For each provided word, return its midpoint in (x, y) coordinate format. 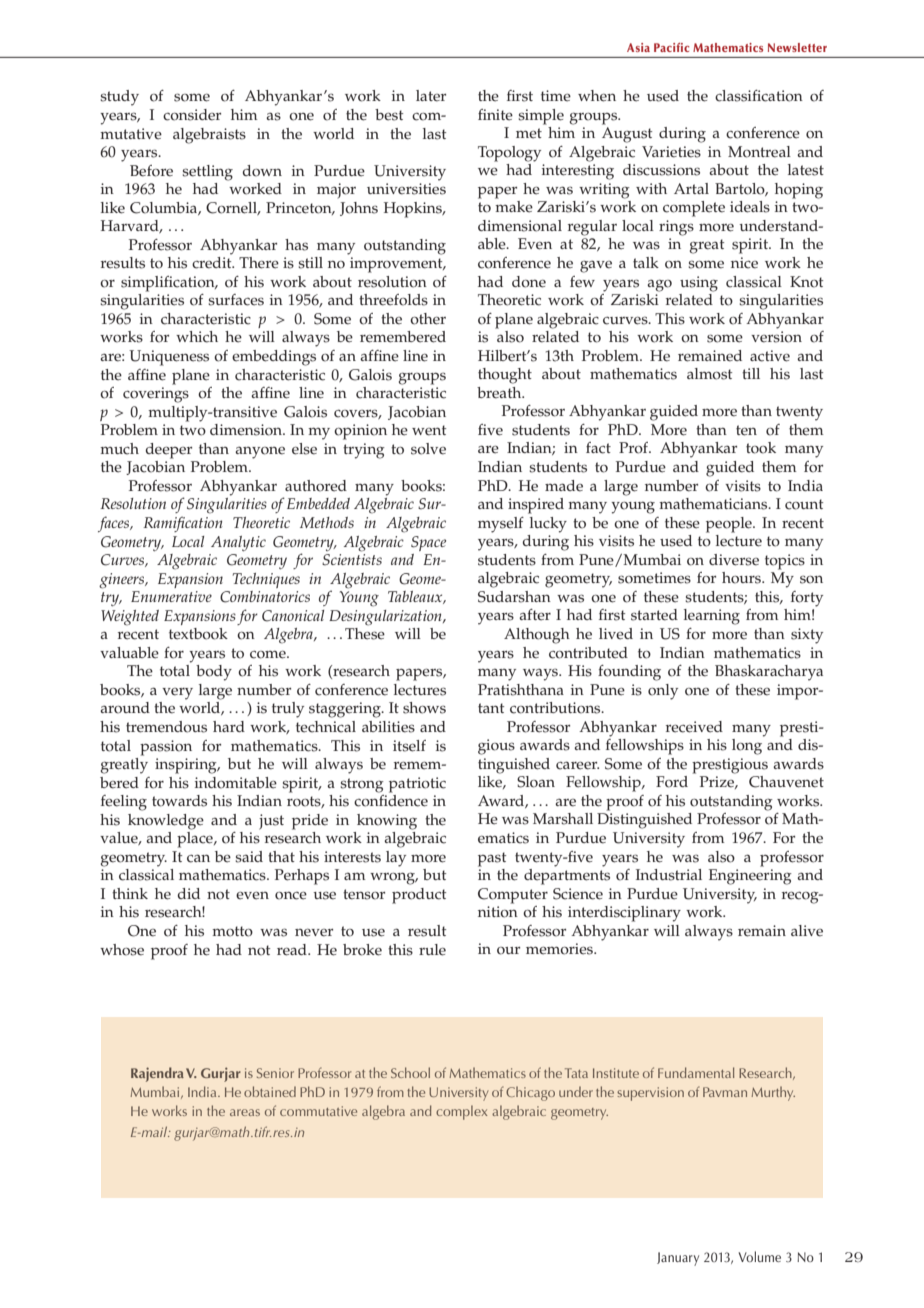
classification (759, 96)
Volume (759, 1256)
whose (122, 950)
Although (537, 636)
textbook (198, 634)
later (431, 96)
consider (192, 115)
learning (712, 617)
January (678, 1259)
